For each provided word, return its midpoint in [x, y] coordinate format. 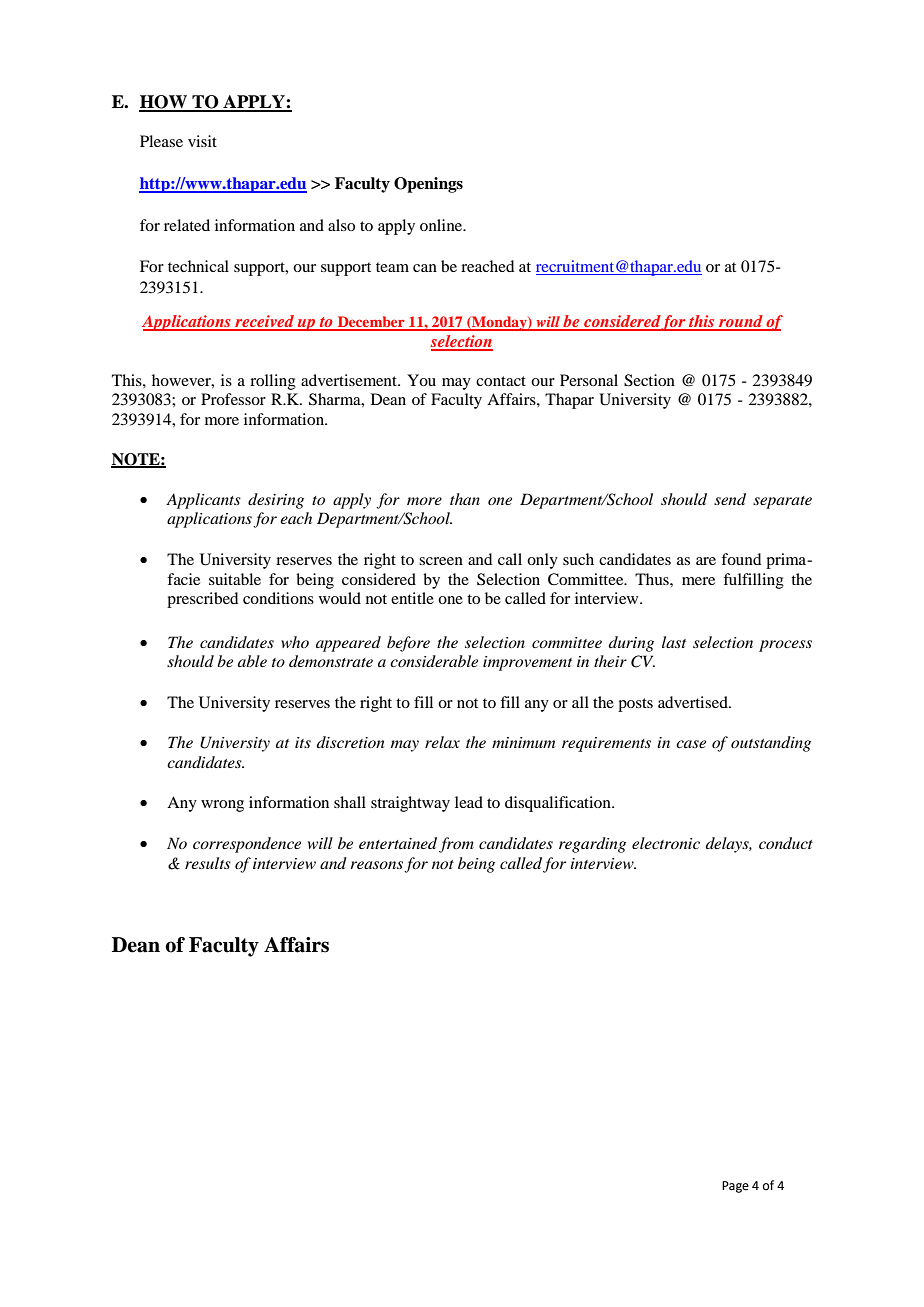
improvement [527, 663]
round [741, 322]
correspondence [247, 845]
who [295, 642]
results [208, 863]
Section [649, 380]
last [674, 642]
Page [735, 1187]
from [456, 845]
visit [202, 141]
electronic [666, 843]
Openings [428, 185]
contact [501, 381]
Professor [233, 399]
